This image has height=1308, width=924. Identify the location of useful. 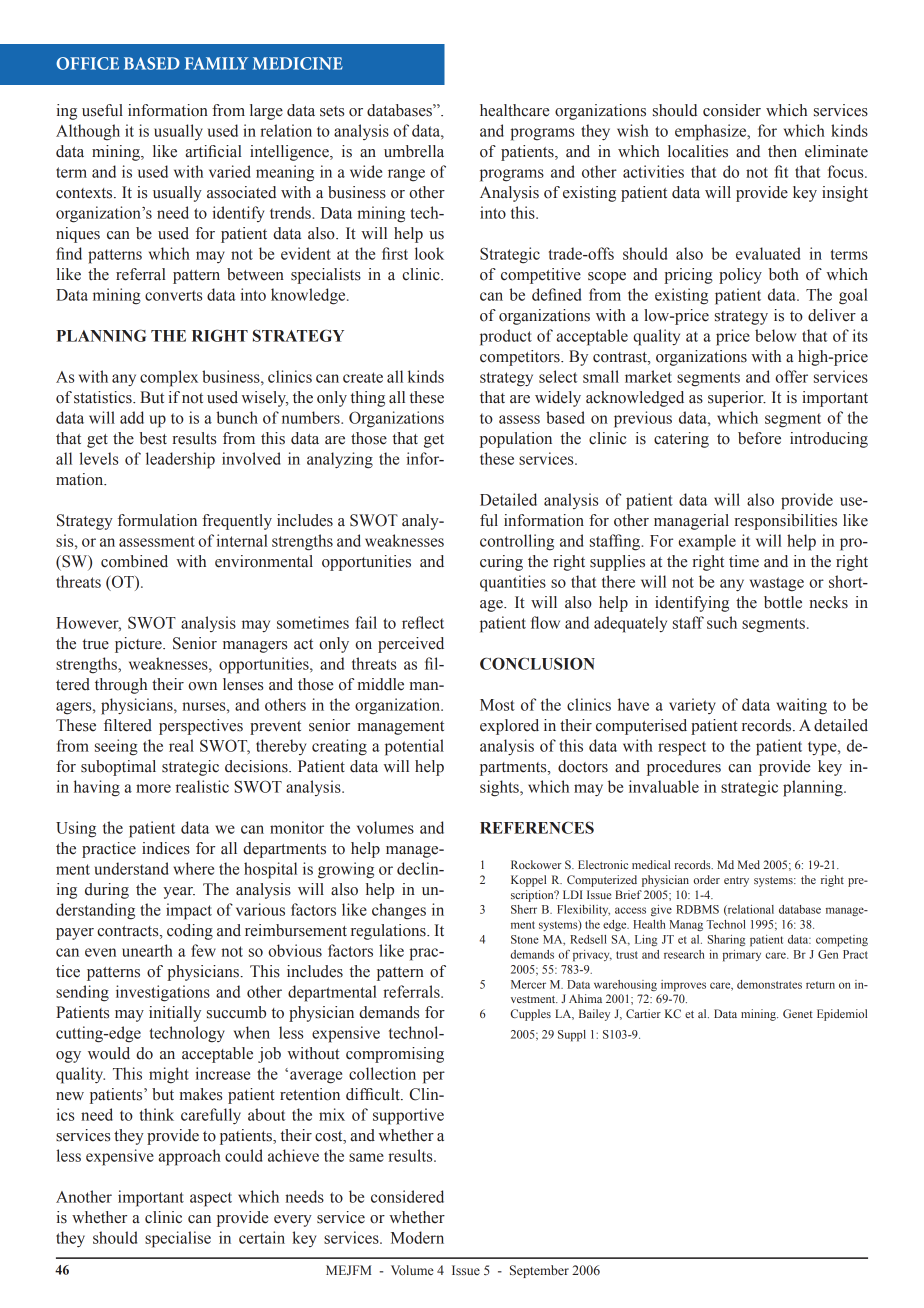
(102, 110).
